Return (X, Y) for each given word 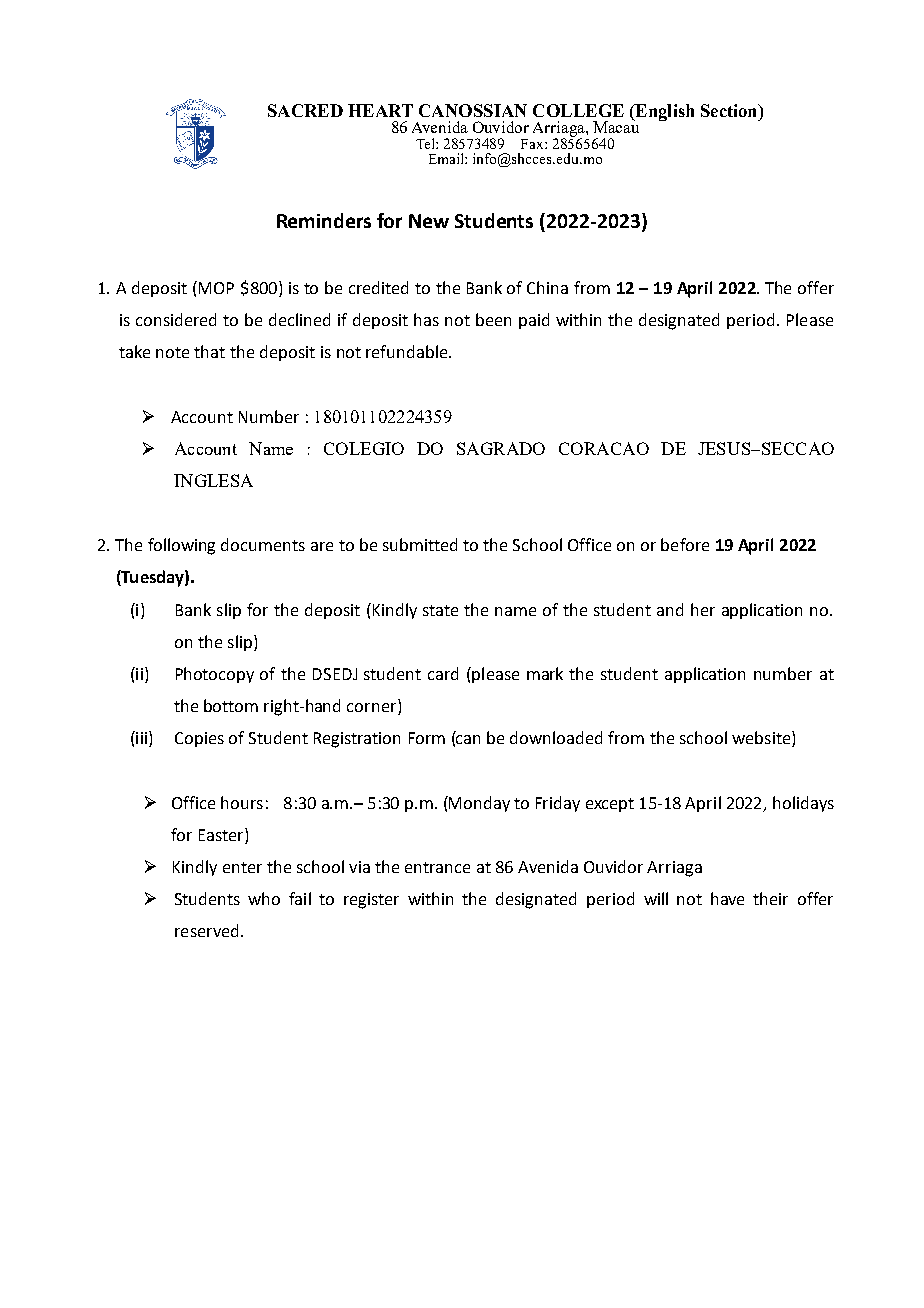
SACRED (305, 110)
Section (730, 110)
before (685, 544)
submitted (420, 544)
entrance (437, 867)
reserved (206, 930)
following (181, 546)
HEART (380, 110)
